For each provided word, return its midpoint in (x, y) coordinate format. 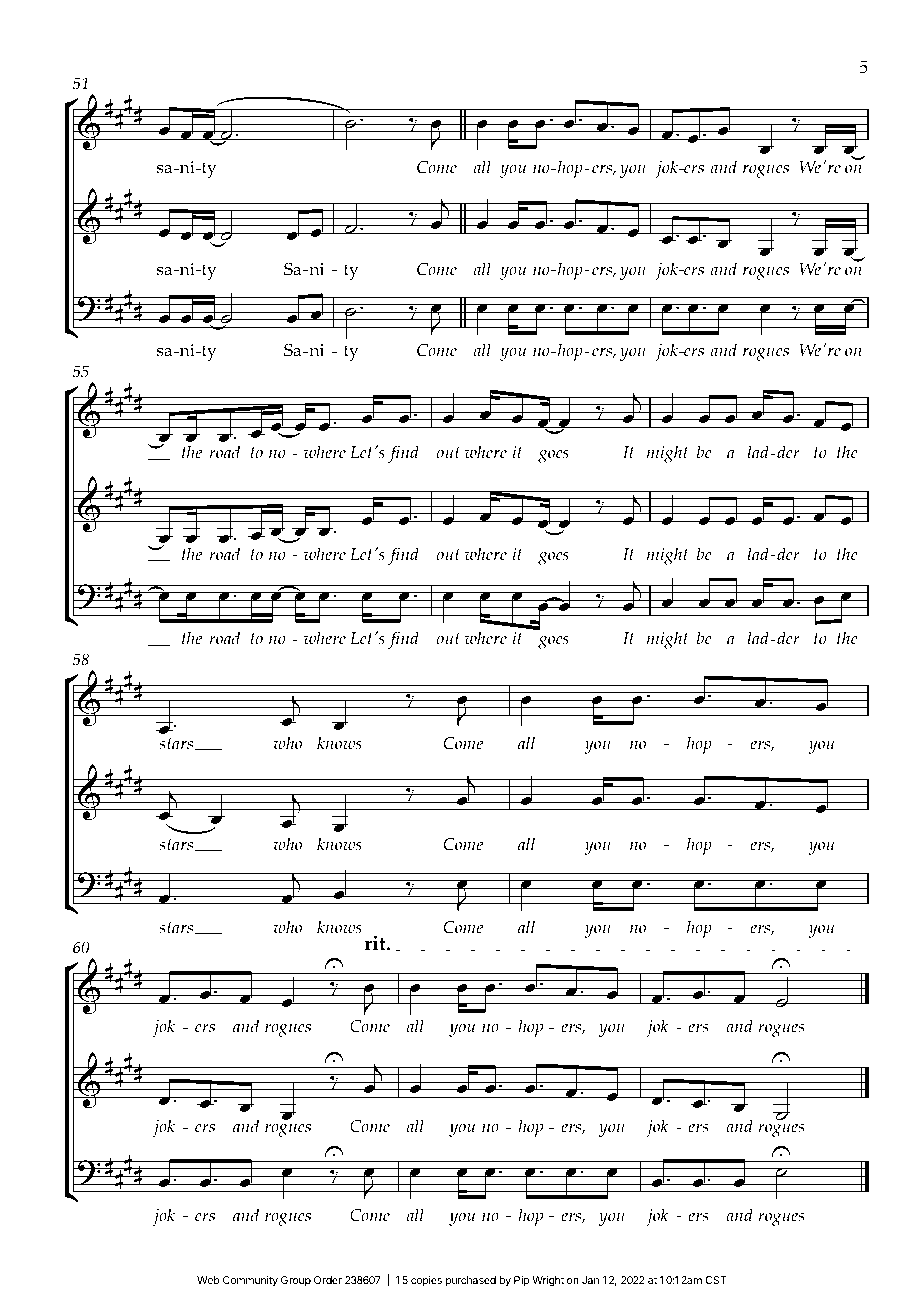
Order (328, 1280)
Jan (590, 1280)
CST (716, 1280)
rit (376, 943)
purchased (471, 1281)
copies (426, 1281)
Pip (521, 1281)
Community (250, 1281)
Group (296, 1281)
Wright (548, 1281)
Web (208, 1280)
